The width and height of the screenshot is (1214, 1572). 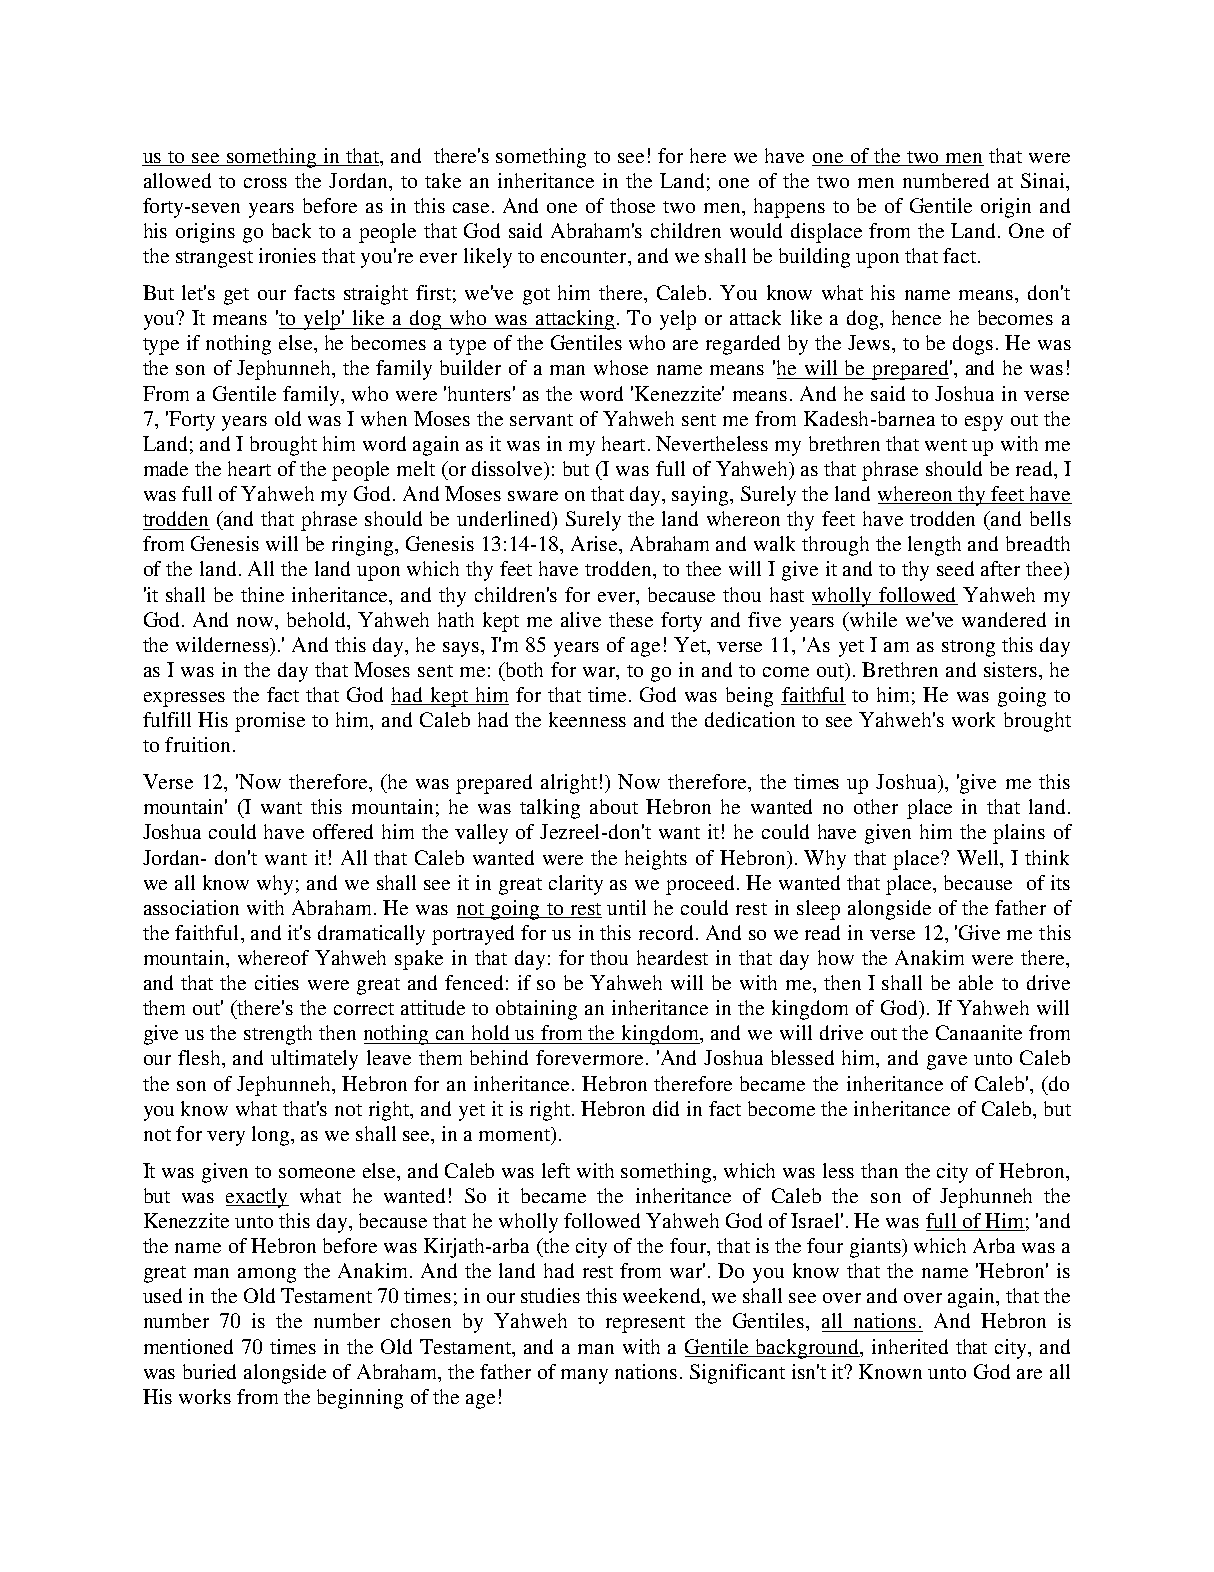 What do you see at coordinates (209, 1371) in the screenshot?
I see `buried` at bounding box center [209, 1371].
